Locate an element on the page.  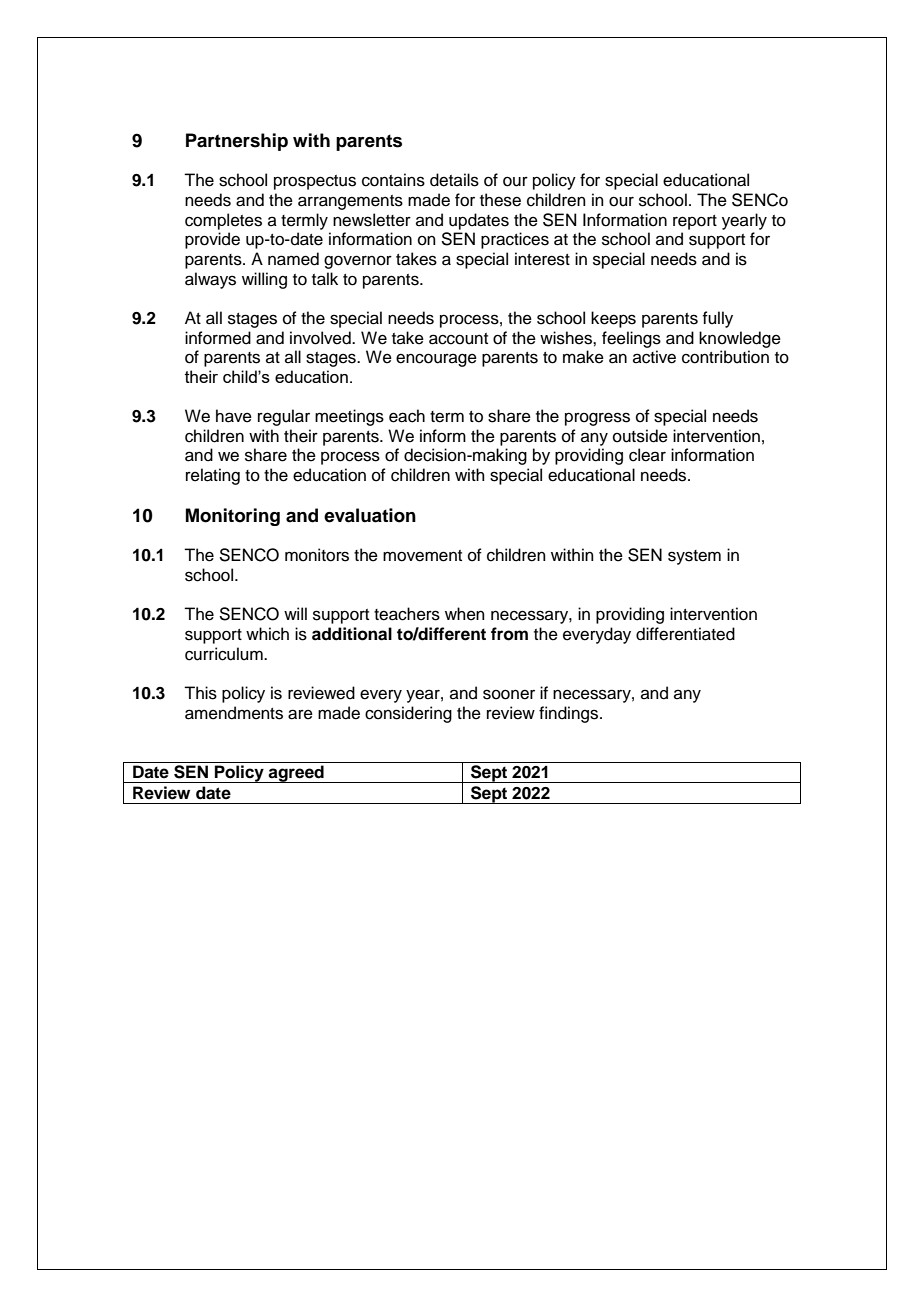
report is located at coordinates (695, 222).
